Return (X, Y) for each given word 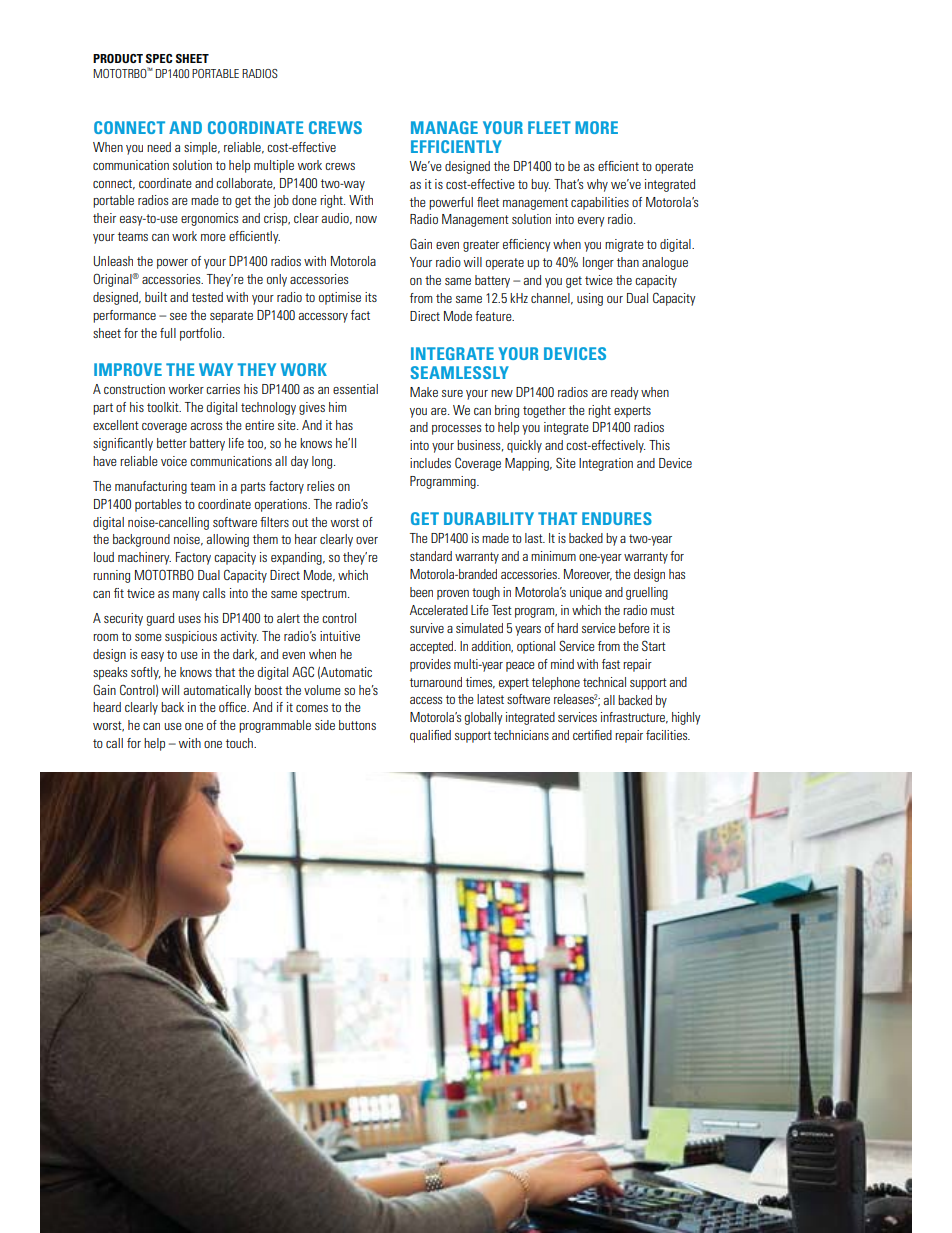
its (371, 297)
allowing (228, 540)
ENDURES (617, 518)
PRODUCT (118, 58)
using (590, 299)
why (597, 185)
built (156, 297)
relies (320, 486)
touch (240, 743)
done (304, 200)
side (325, 725)
